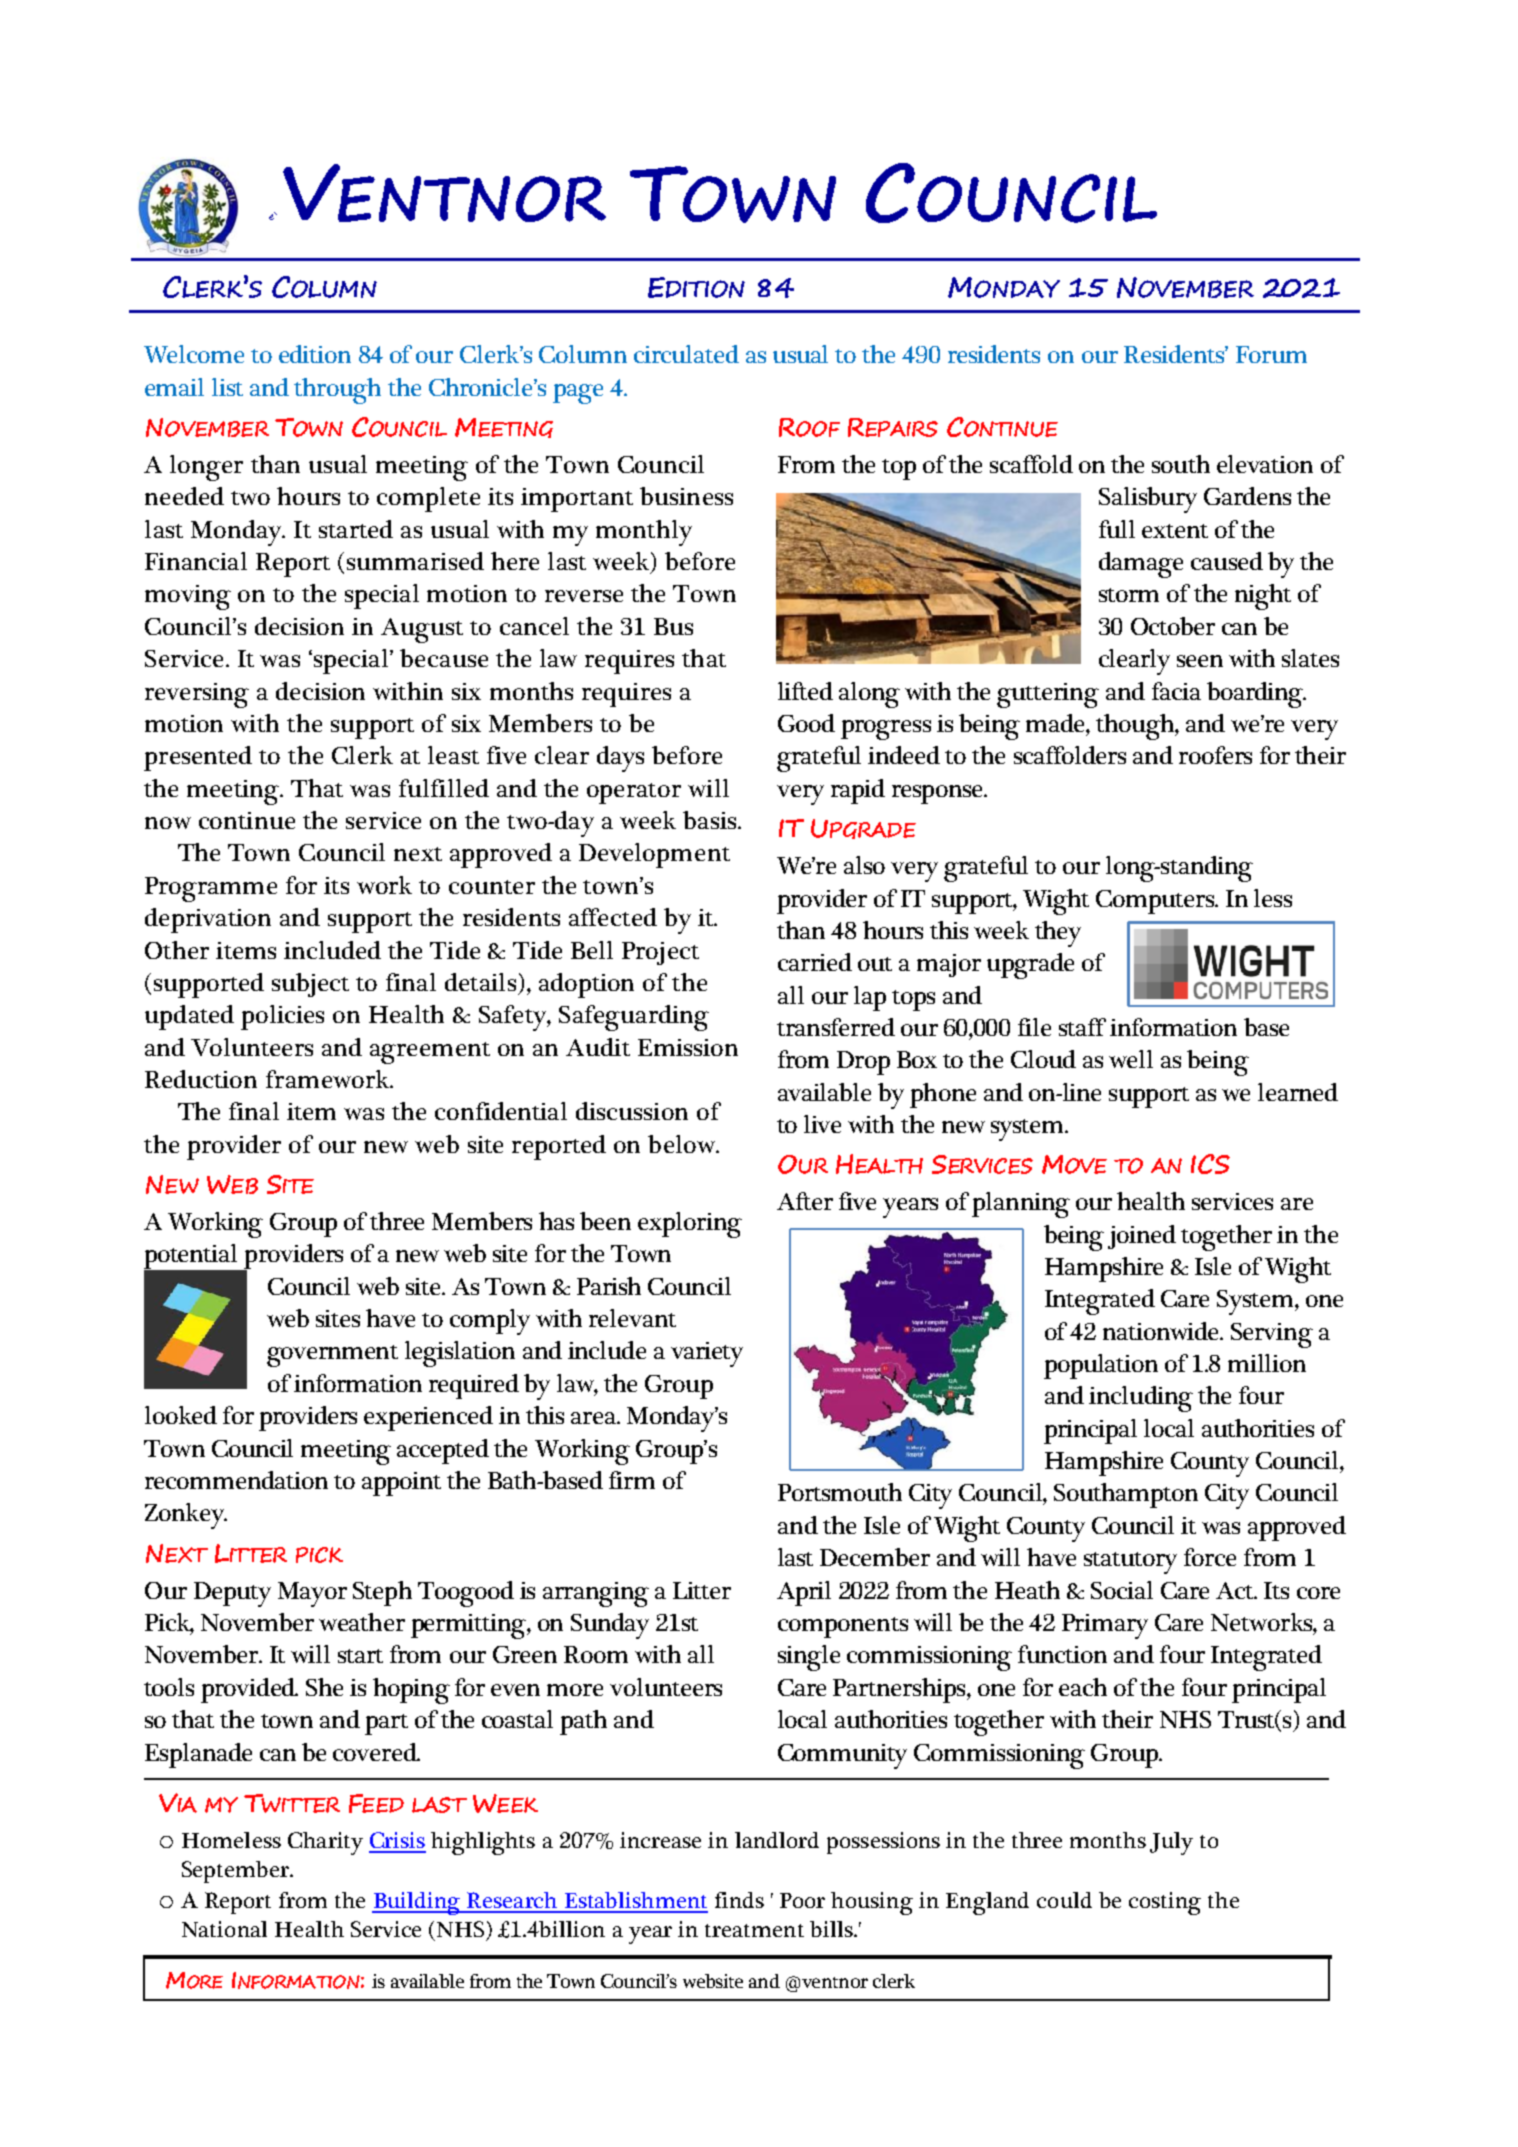 Image resolution: width=1518 pixels, height=2147 pixels. What do you see at coordinates (1210, 1557) in the screenshot?
I see `force` at bounding box center [1210, 1557].
